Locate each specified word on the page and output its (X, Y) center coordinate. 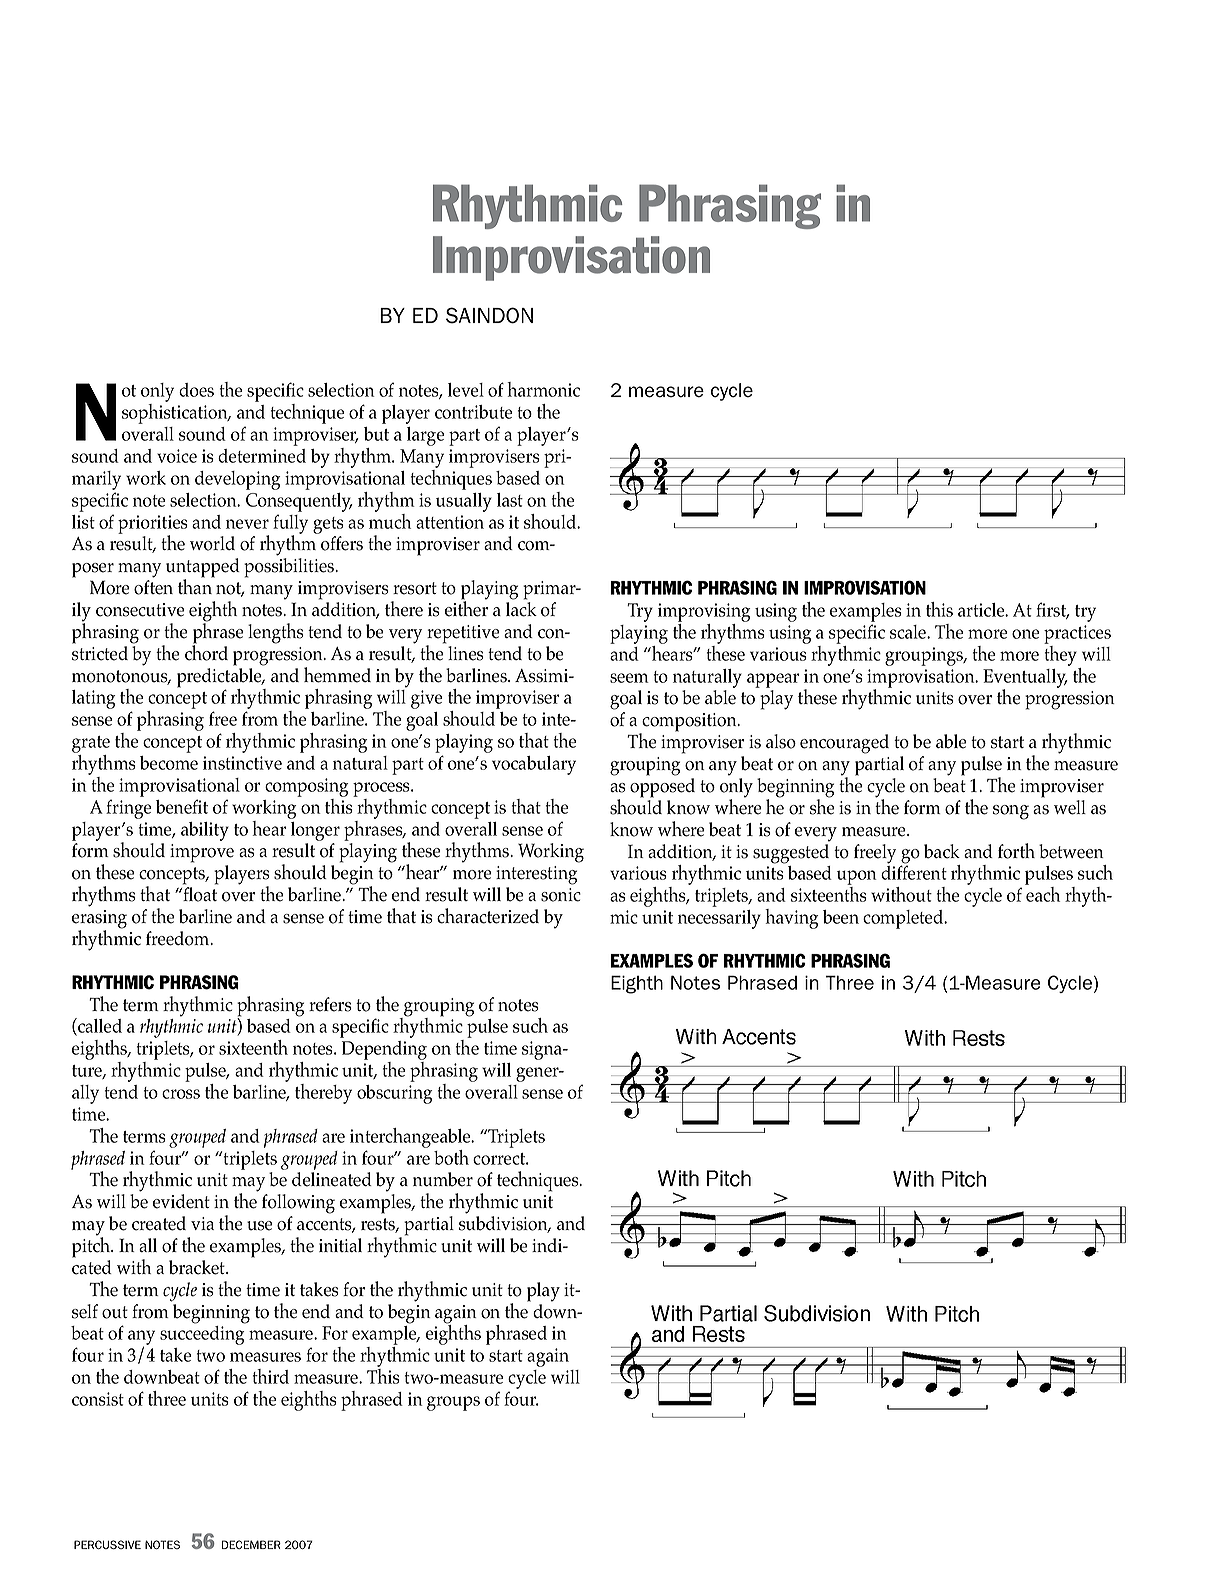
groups (453, 1403)
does (196, 390)
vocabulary (534, 765)
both (451, 1157)
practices (1077, 634)
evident (181, 1201)
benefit (182, 806)
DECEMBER (251, 1544)
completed (904, 919)
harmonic (543, 389)
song (1011, 812)
